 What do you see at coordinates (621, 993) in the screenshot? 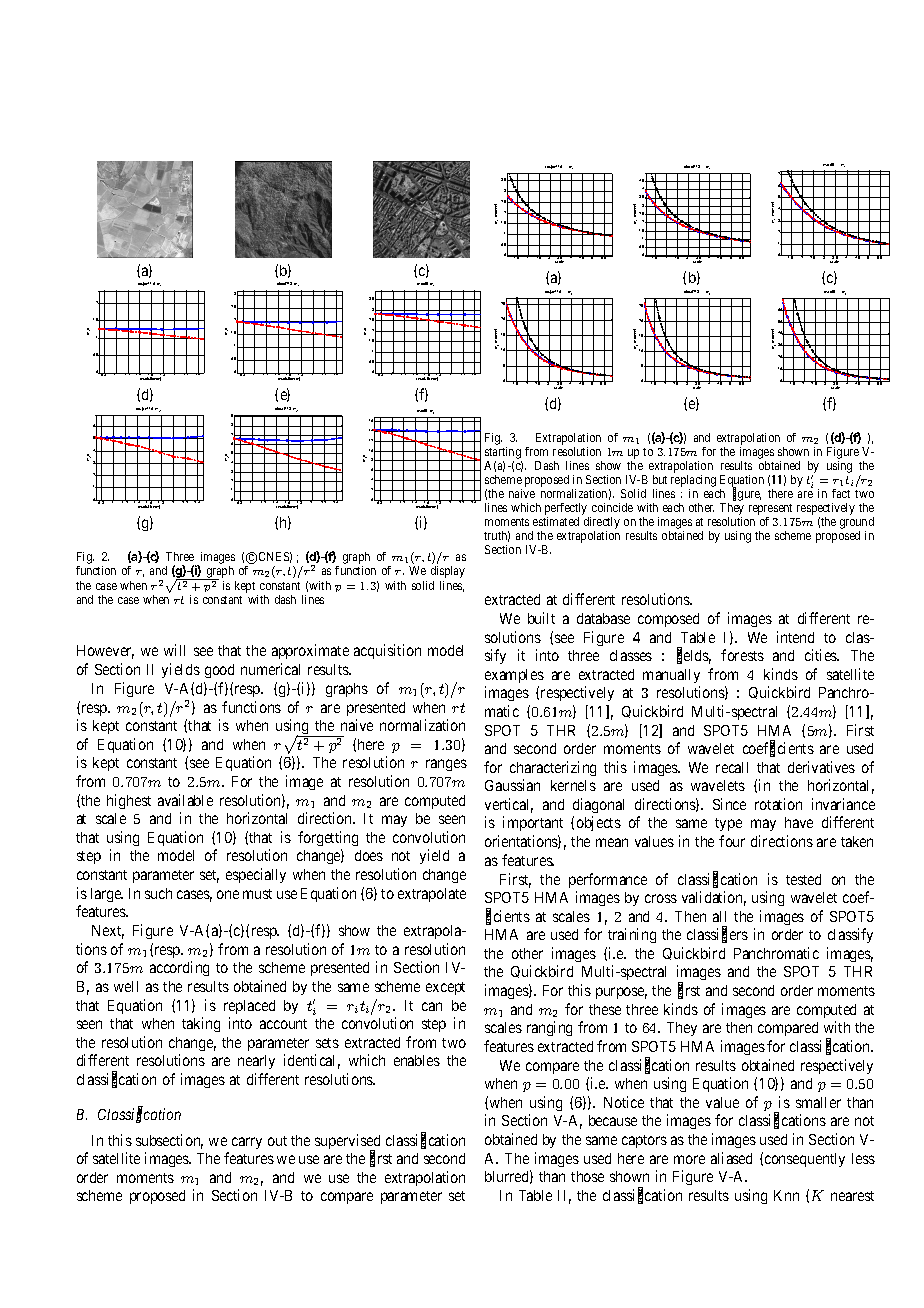
I see `purpose` at bounding box center [621, 993].
